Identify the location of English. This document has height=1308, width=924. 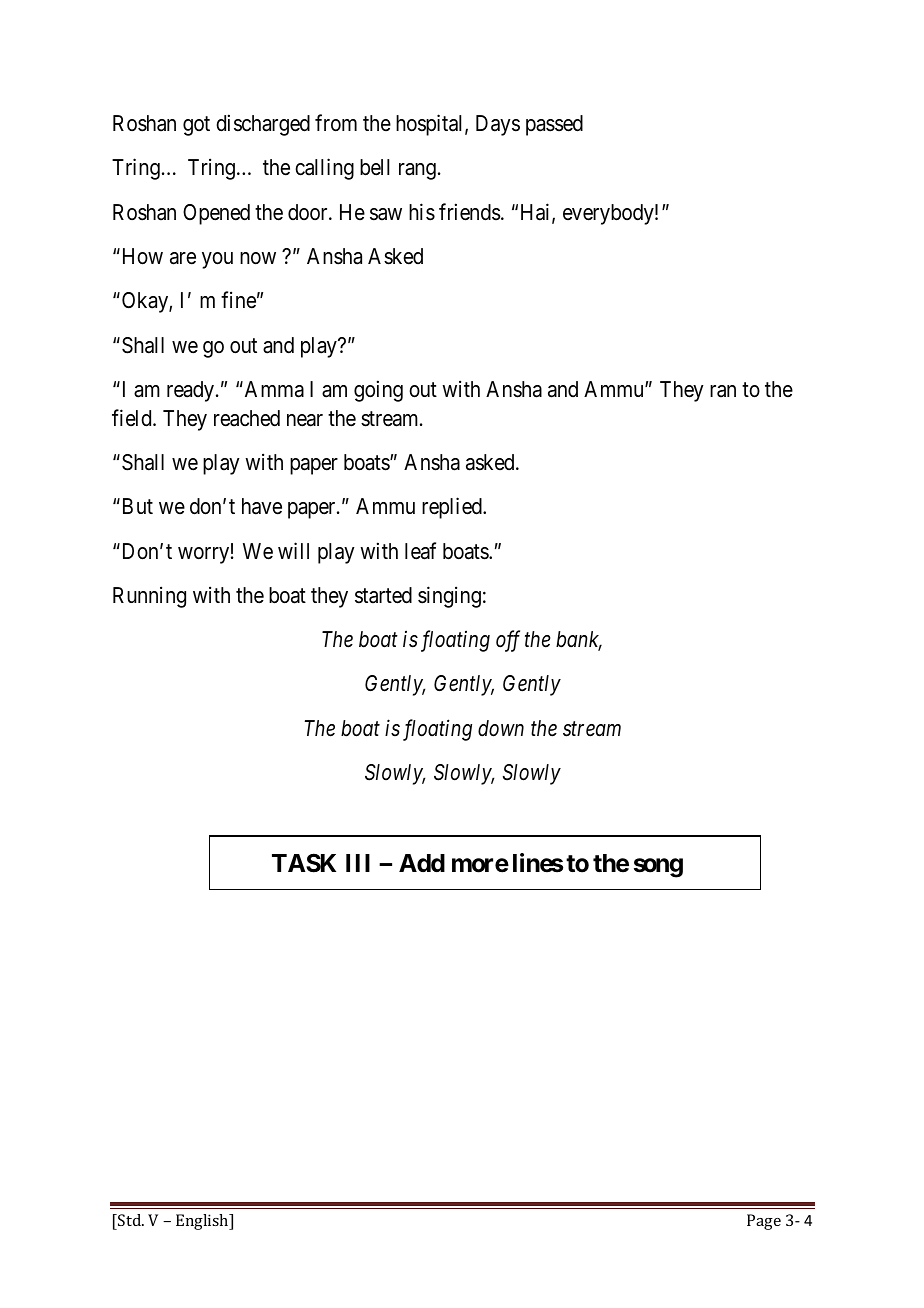
(203, 1222).
